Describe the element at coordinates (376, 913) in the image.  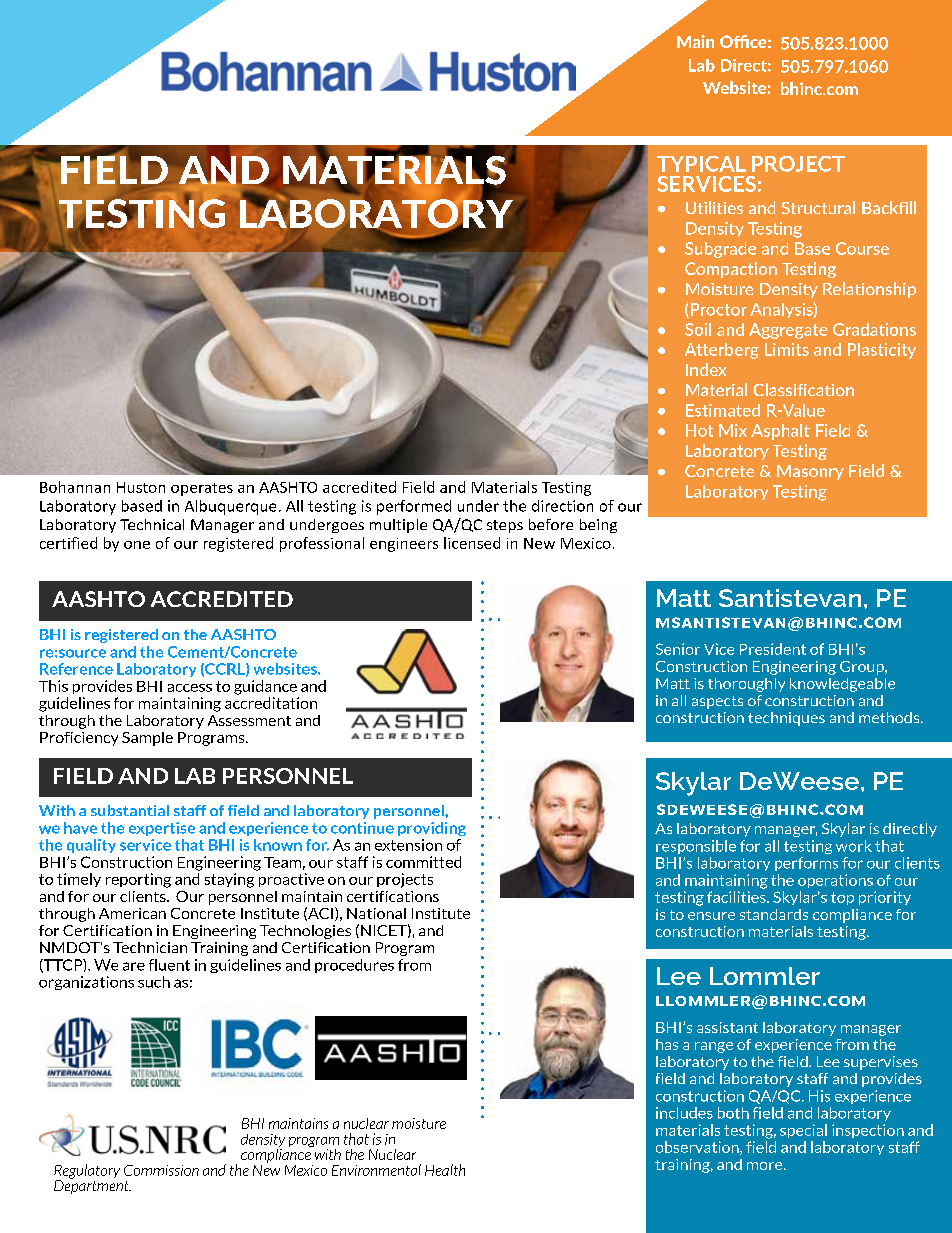
I see `National` at that location.
